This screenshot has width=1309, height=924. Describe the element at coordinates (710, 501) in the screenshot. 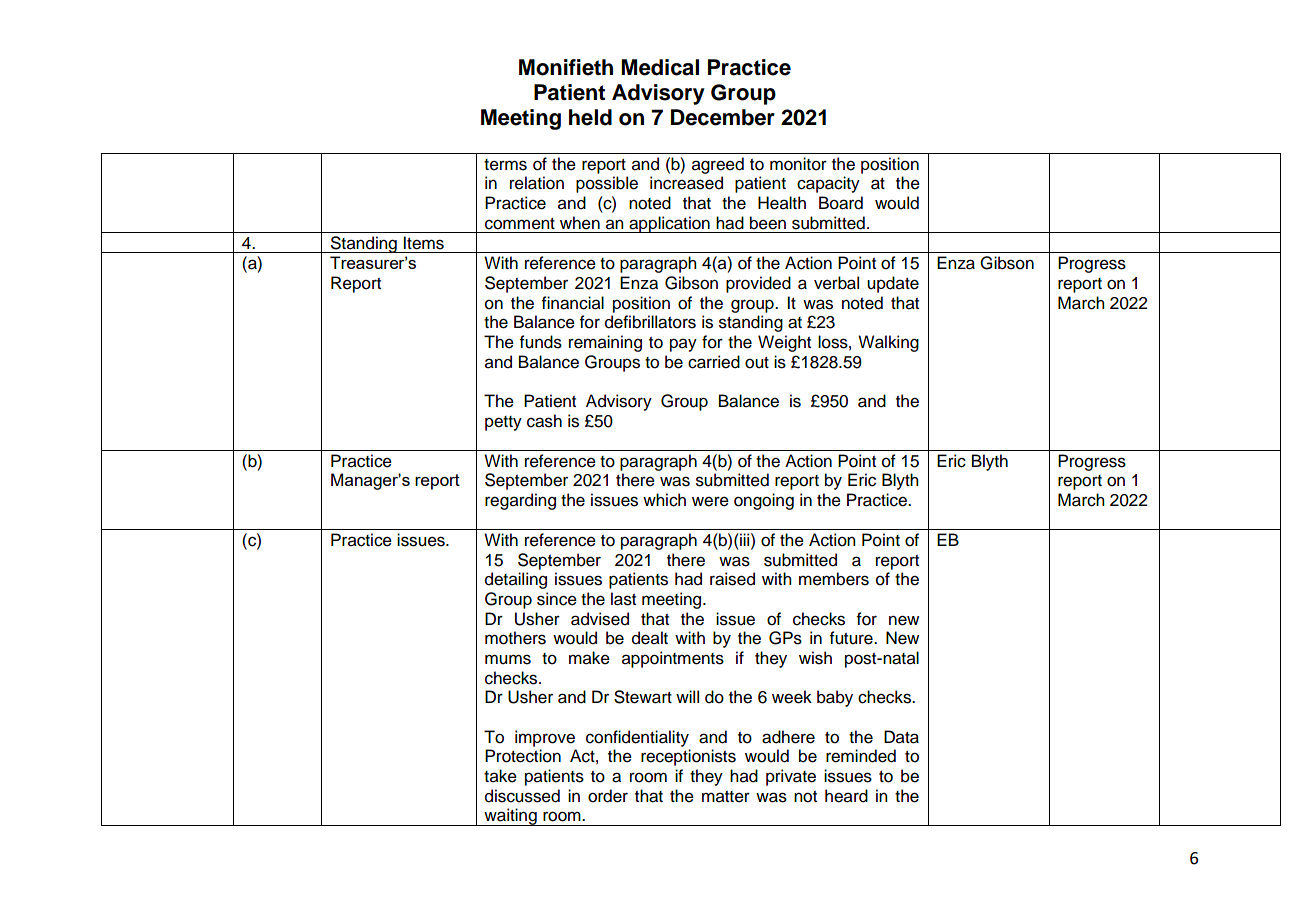

I see `were` at that location.
